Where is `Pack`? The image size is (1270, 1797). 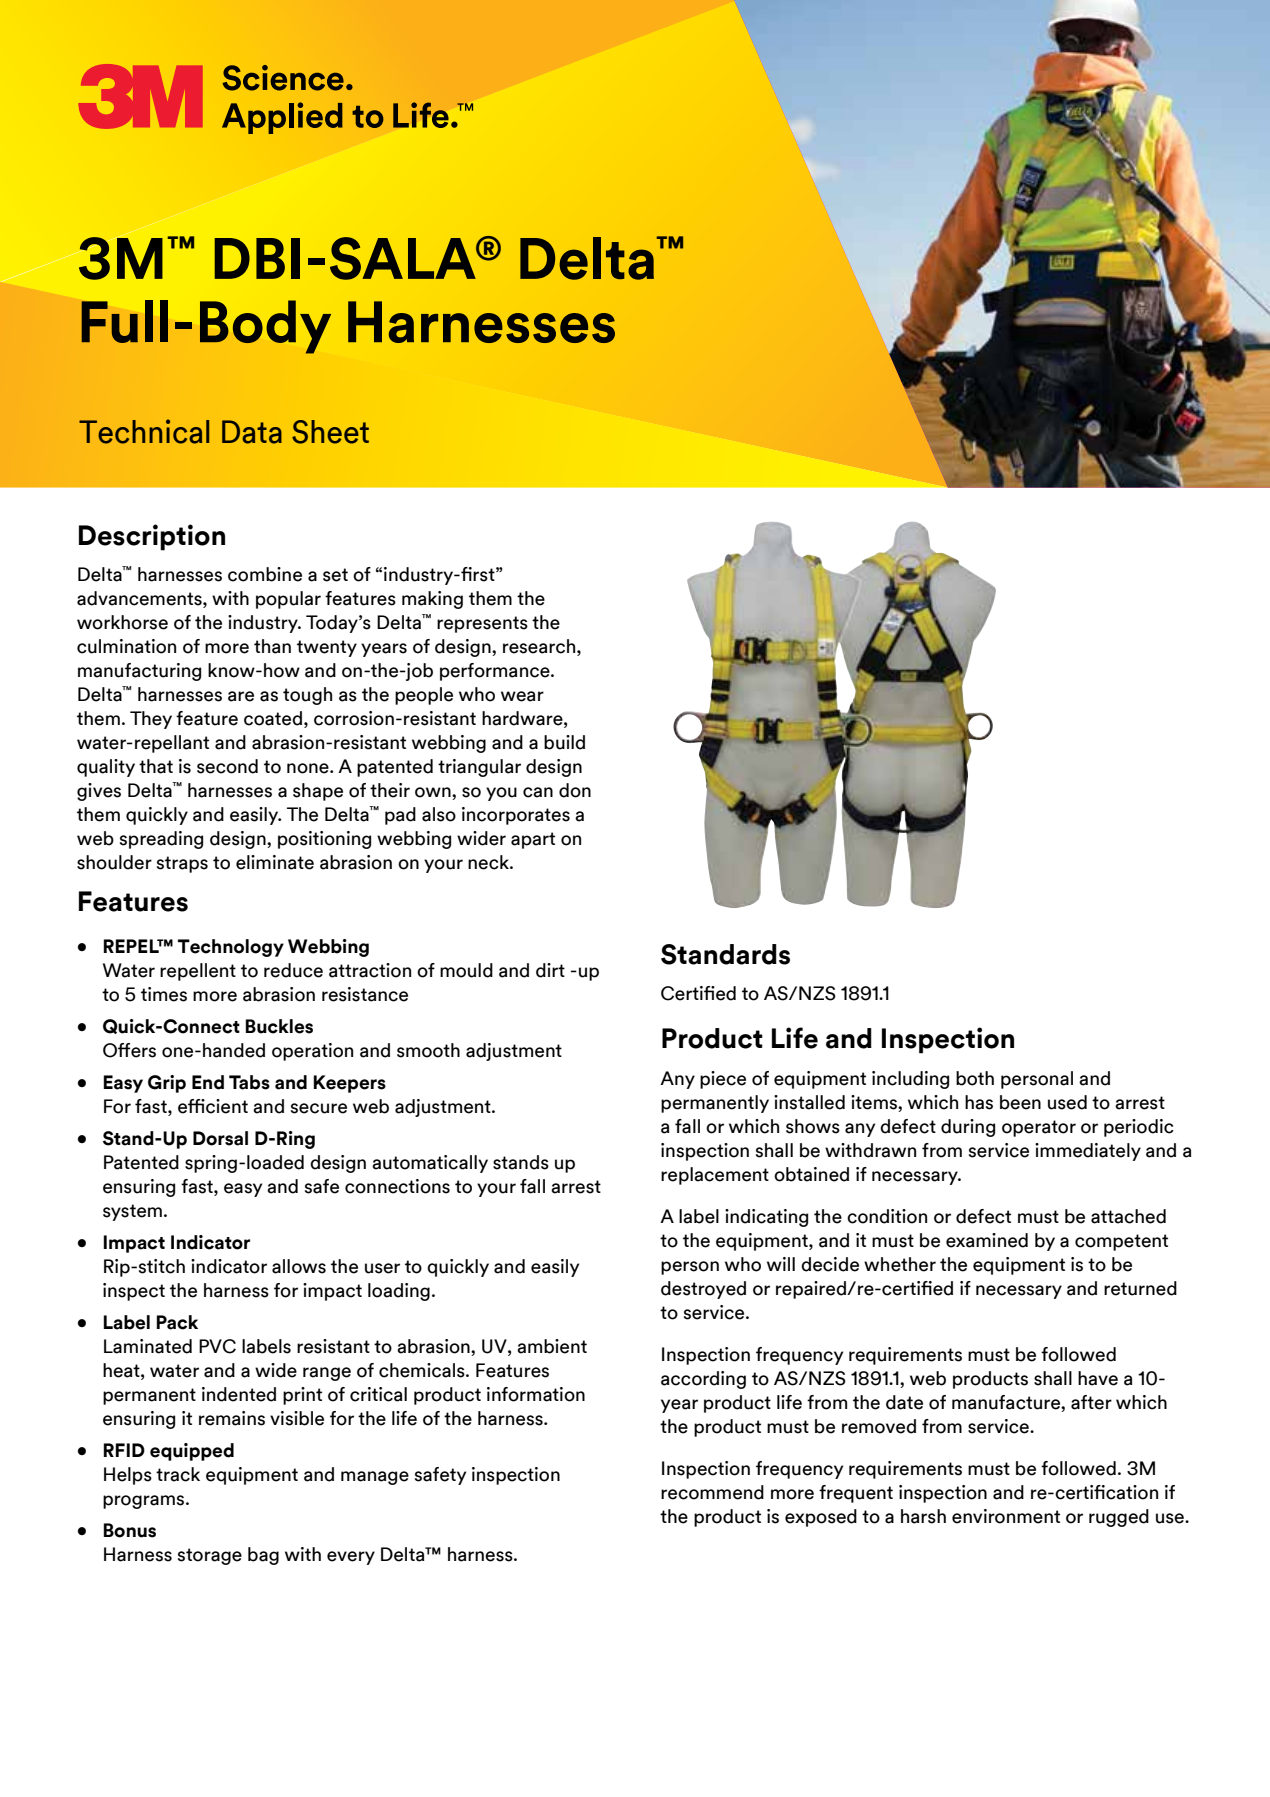
Pack is located at coordinates (177, 1322).
